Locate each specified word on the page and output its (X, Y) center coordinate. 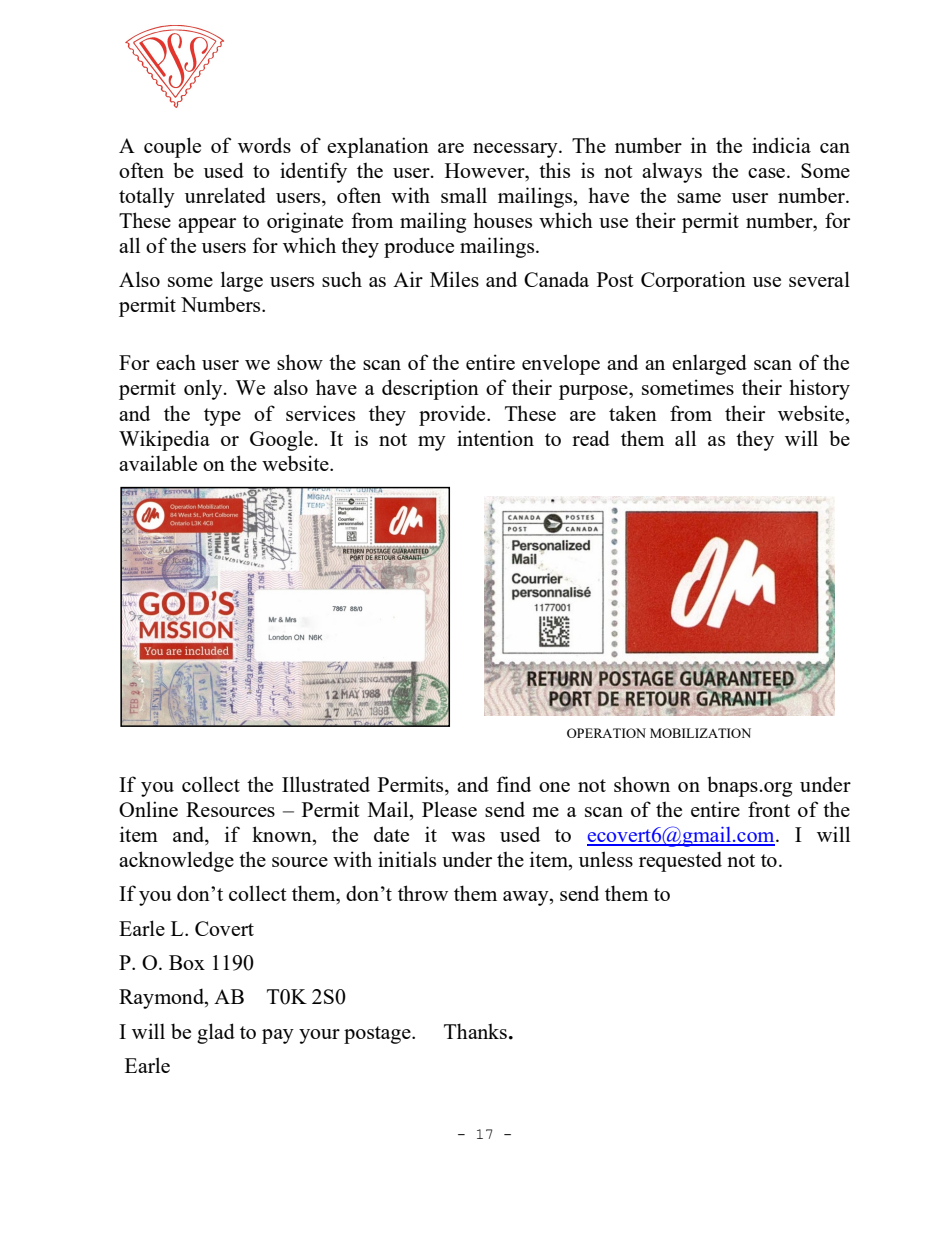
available (158, 463)
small (464, 195)
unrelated (225, 195)
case (766, 173)
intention (495, 438)
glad (216, 1033)
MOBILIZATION (700, 733)
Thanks (475, 1031)
